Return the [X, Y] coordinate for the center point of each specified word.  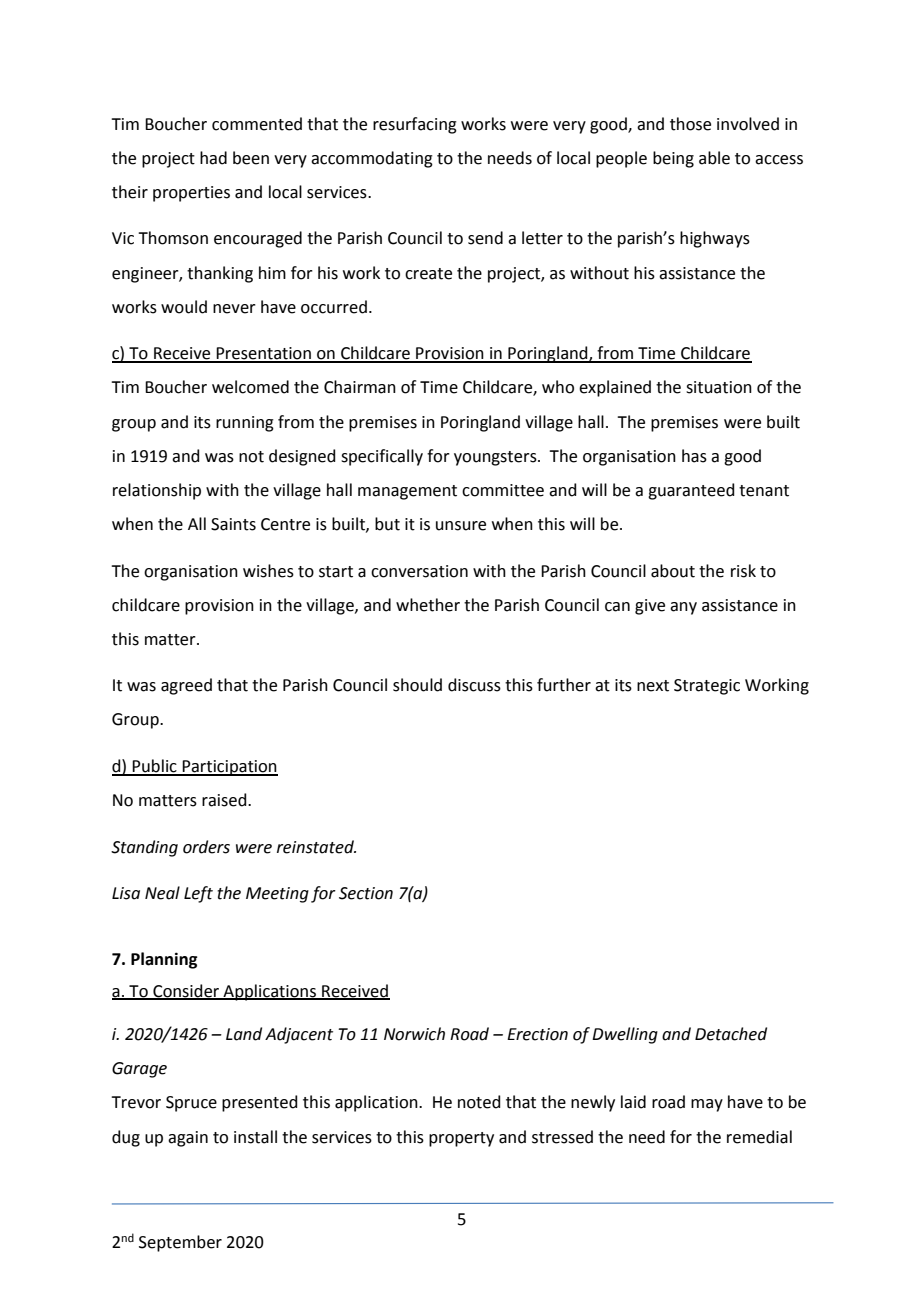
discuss [474, 685]
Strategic [707, 687]
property [461, 1139]
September [180, 1243]
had [213, 158]
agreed [186, 686]
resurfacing [415, 125]
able [714, 158]
